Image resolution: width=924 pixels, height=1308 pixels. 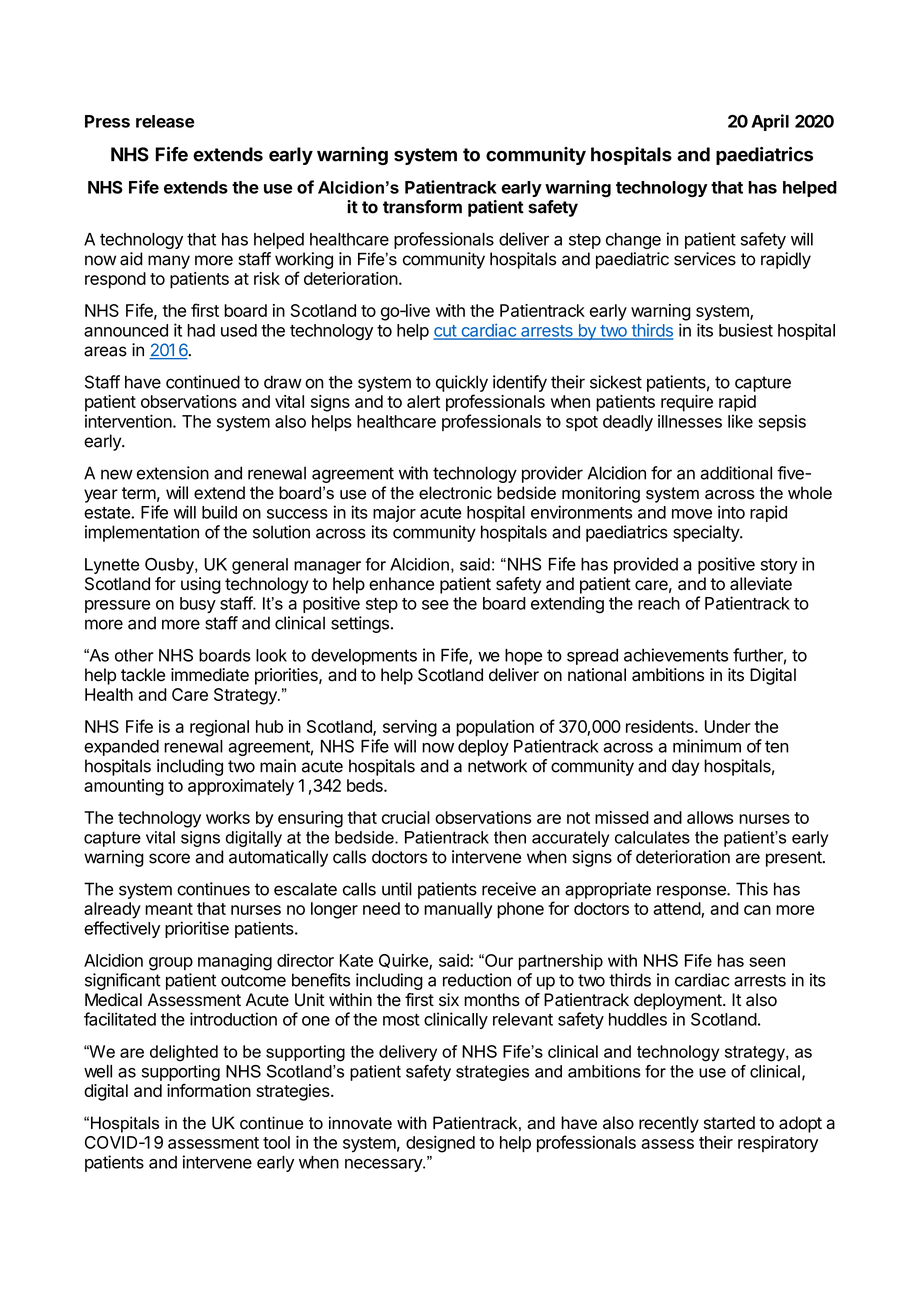 I want to click on transform, so click(x=422, y=207).
